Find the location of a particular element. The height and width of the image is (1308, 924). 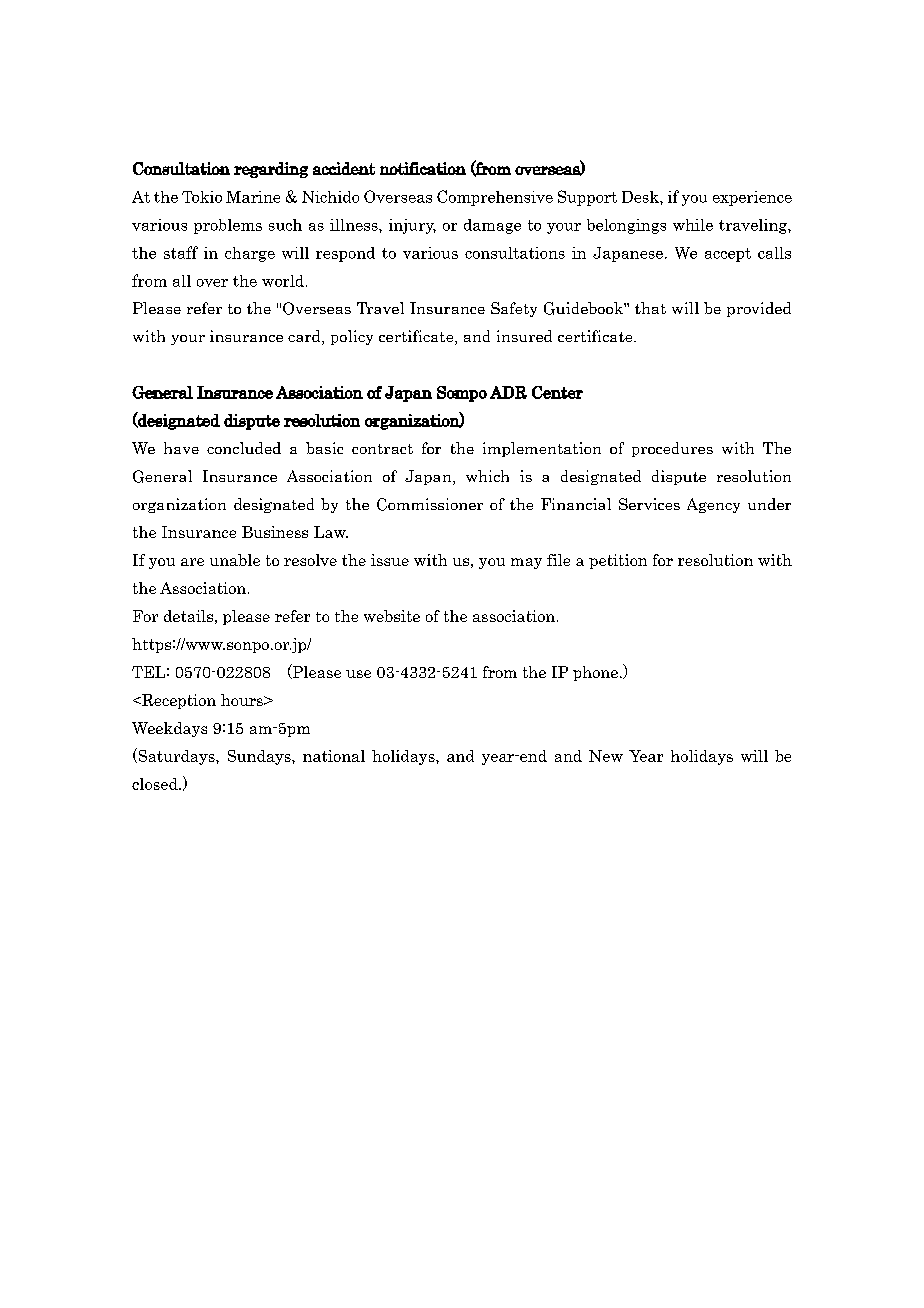

Marine is located at coordinates (253, 197).
